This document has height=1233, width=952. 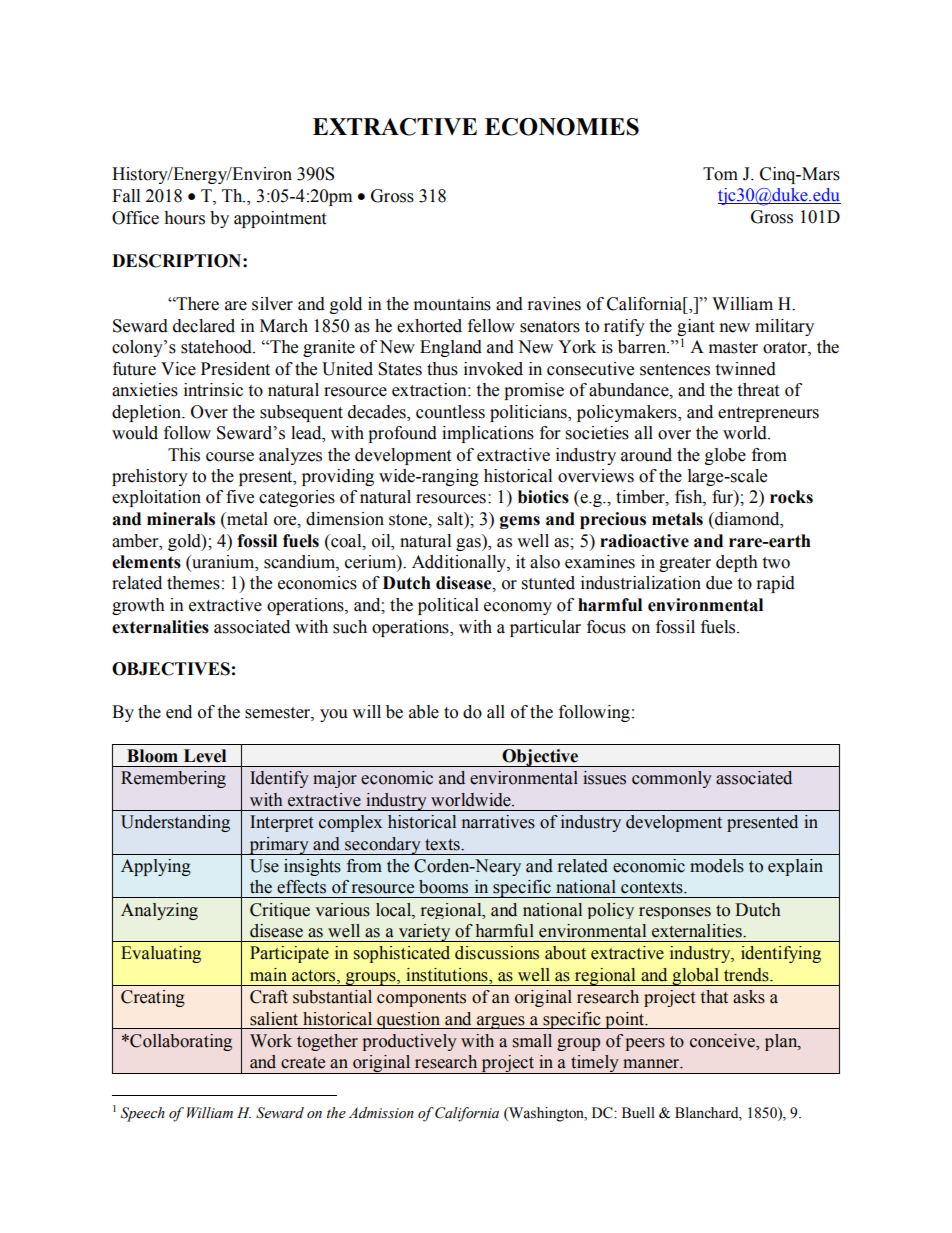 What do you see at coordinates (719, 583) in the document?
I see `due` at bounding box center [719, 583].
